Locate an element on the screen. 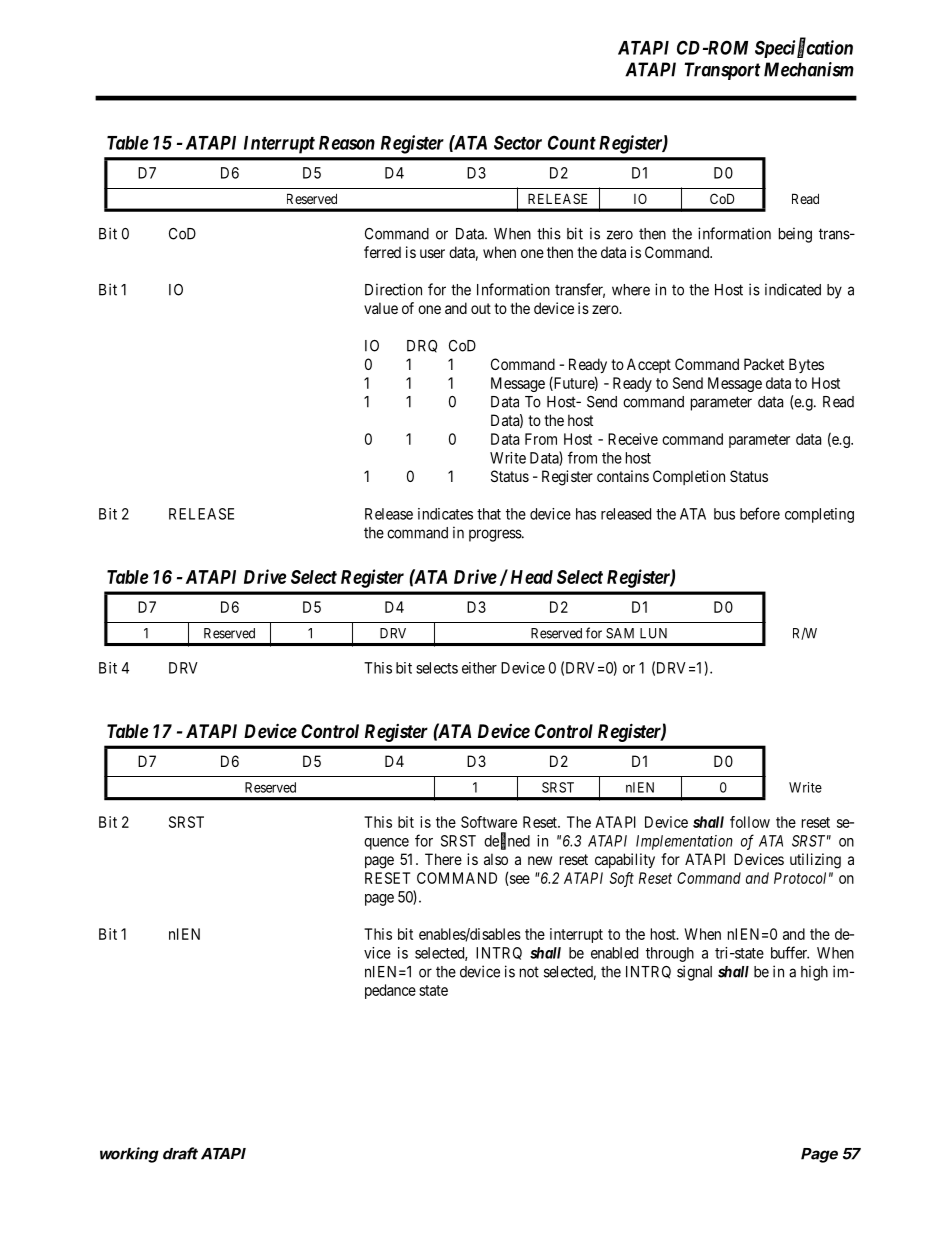 Image resolution: width=952 pixels, height=1233 pixels. before is located at coordinates (760, 513).
